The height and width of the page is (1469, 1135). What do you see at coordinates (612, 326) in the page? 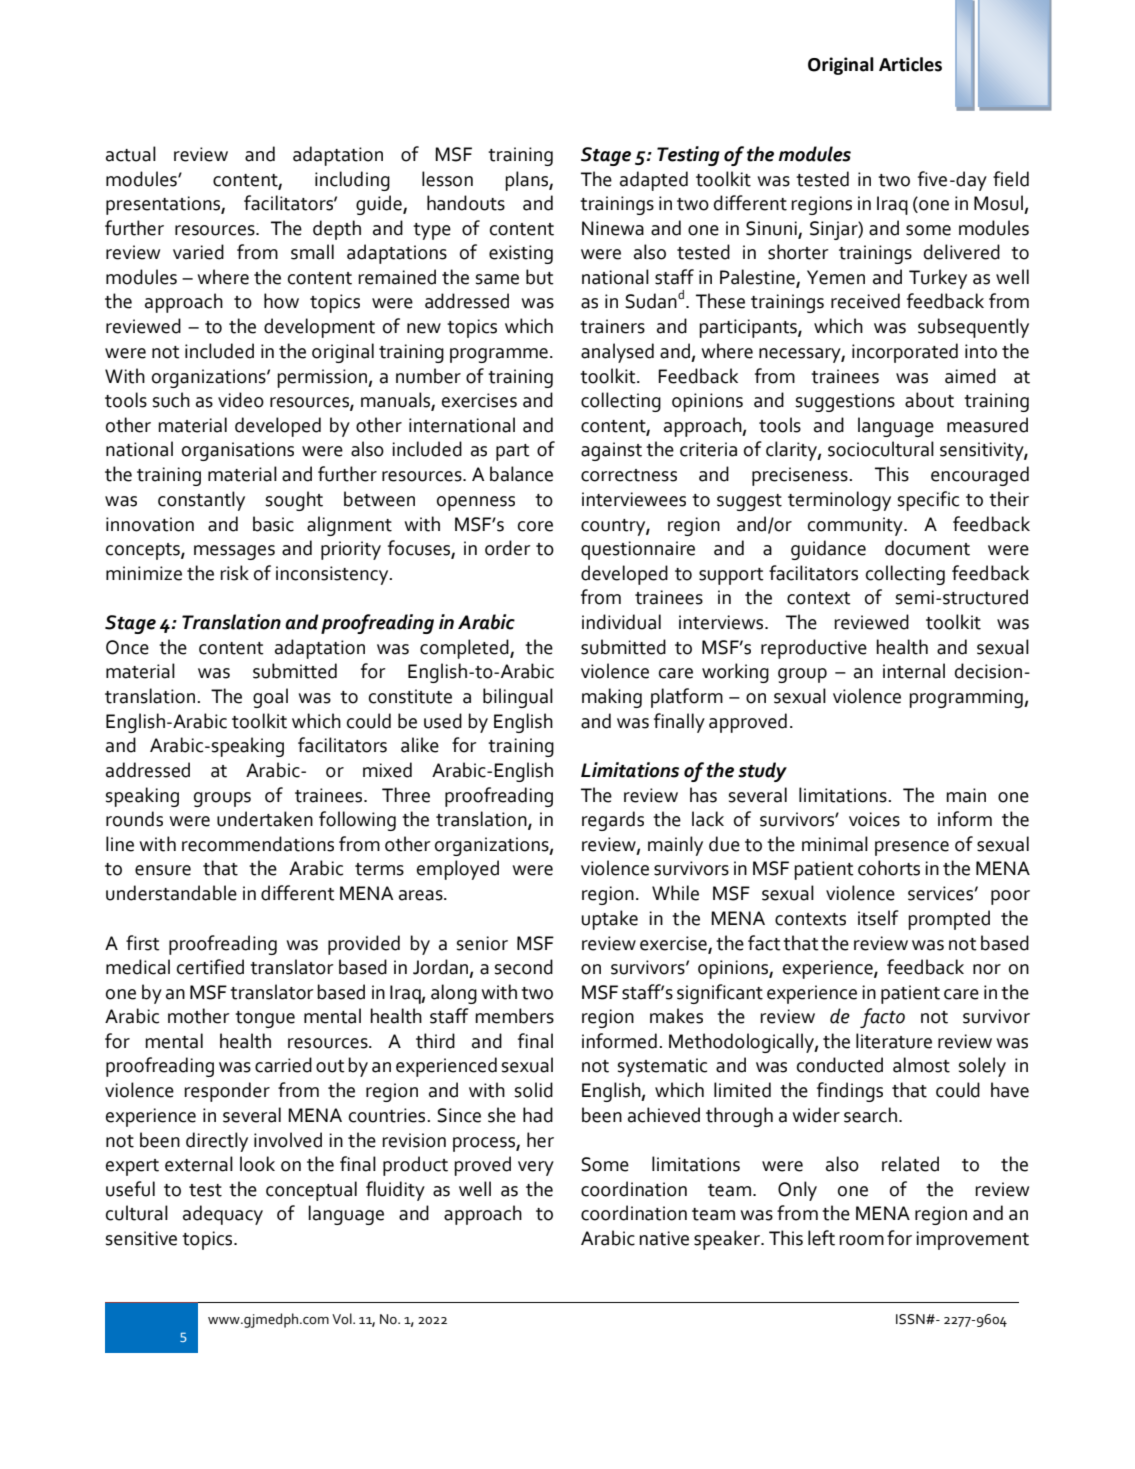
I see `trainers` at bounding box center [612, 326].
